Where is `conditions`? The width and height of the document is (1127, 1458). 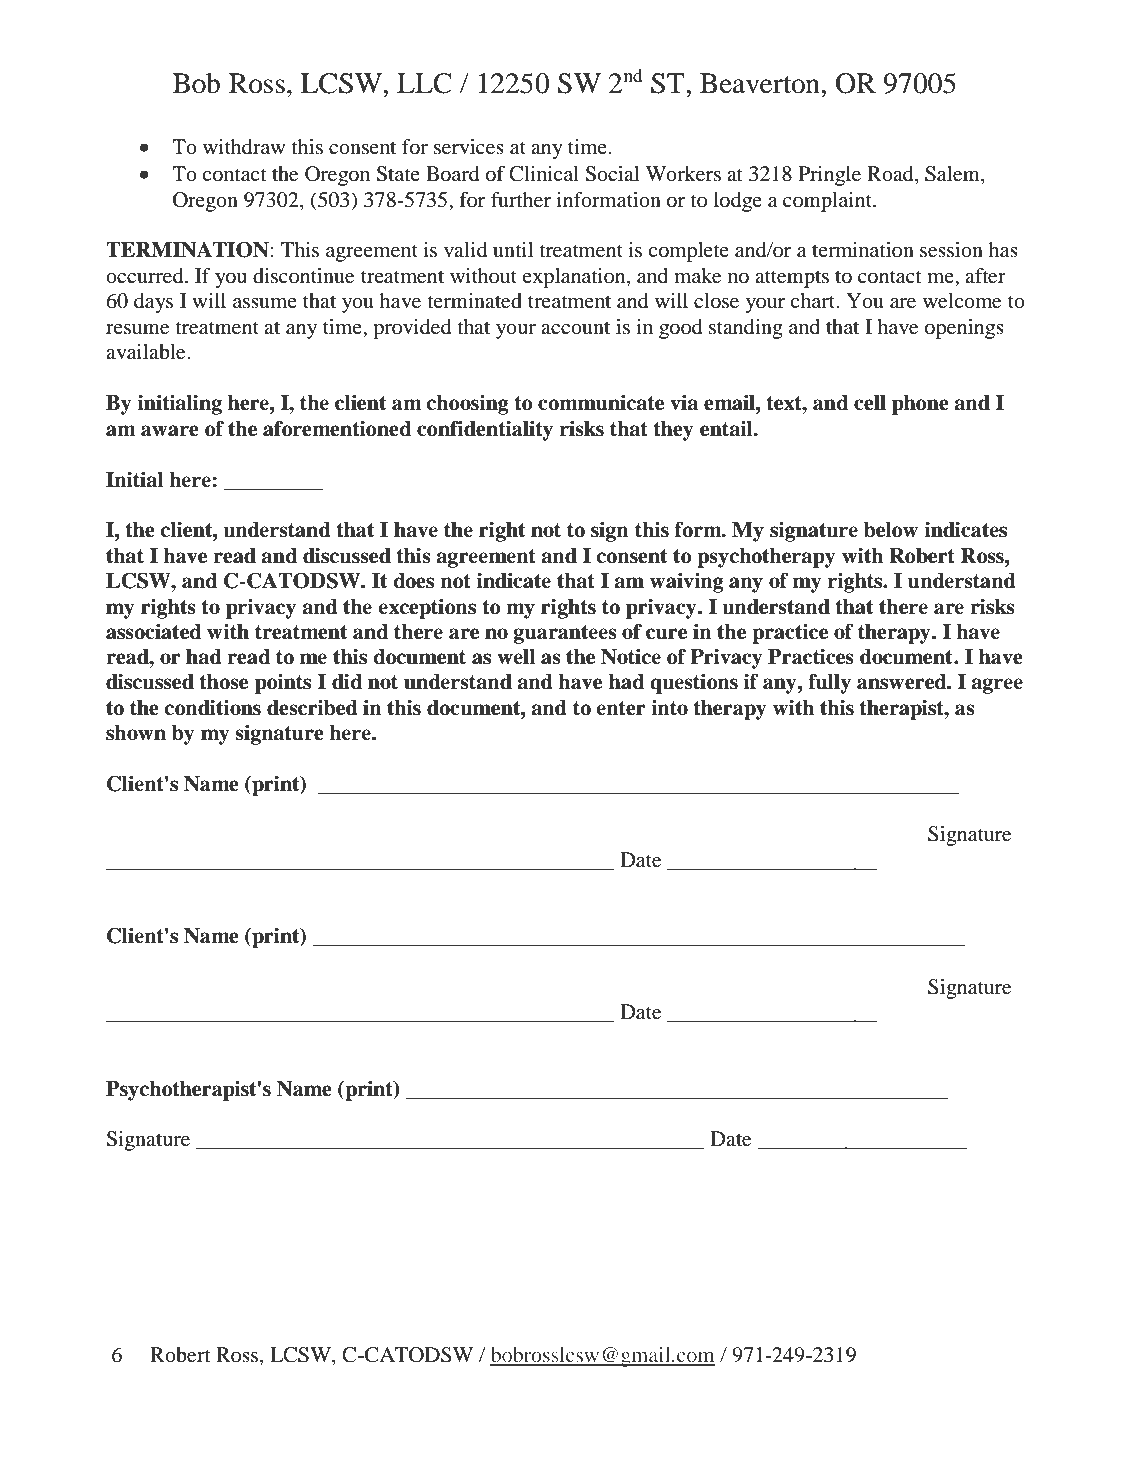 conditions is located at coordinates (212, 707).
